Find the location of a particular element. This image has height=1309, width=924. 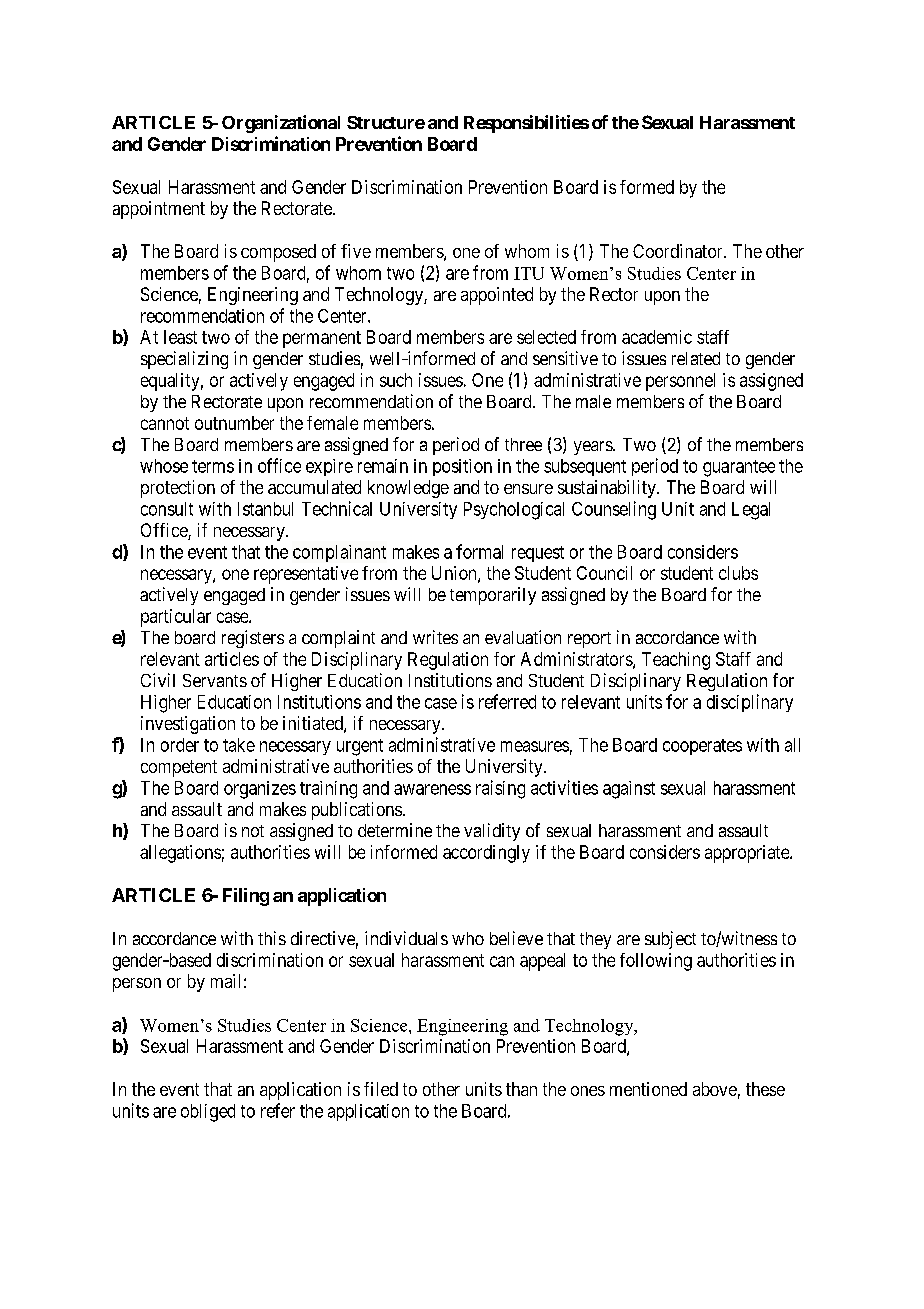

composed is located at coordinates (278, 253).
